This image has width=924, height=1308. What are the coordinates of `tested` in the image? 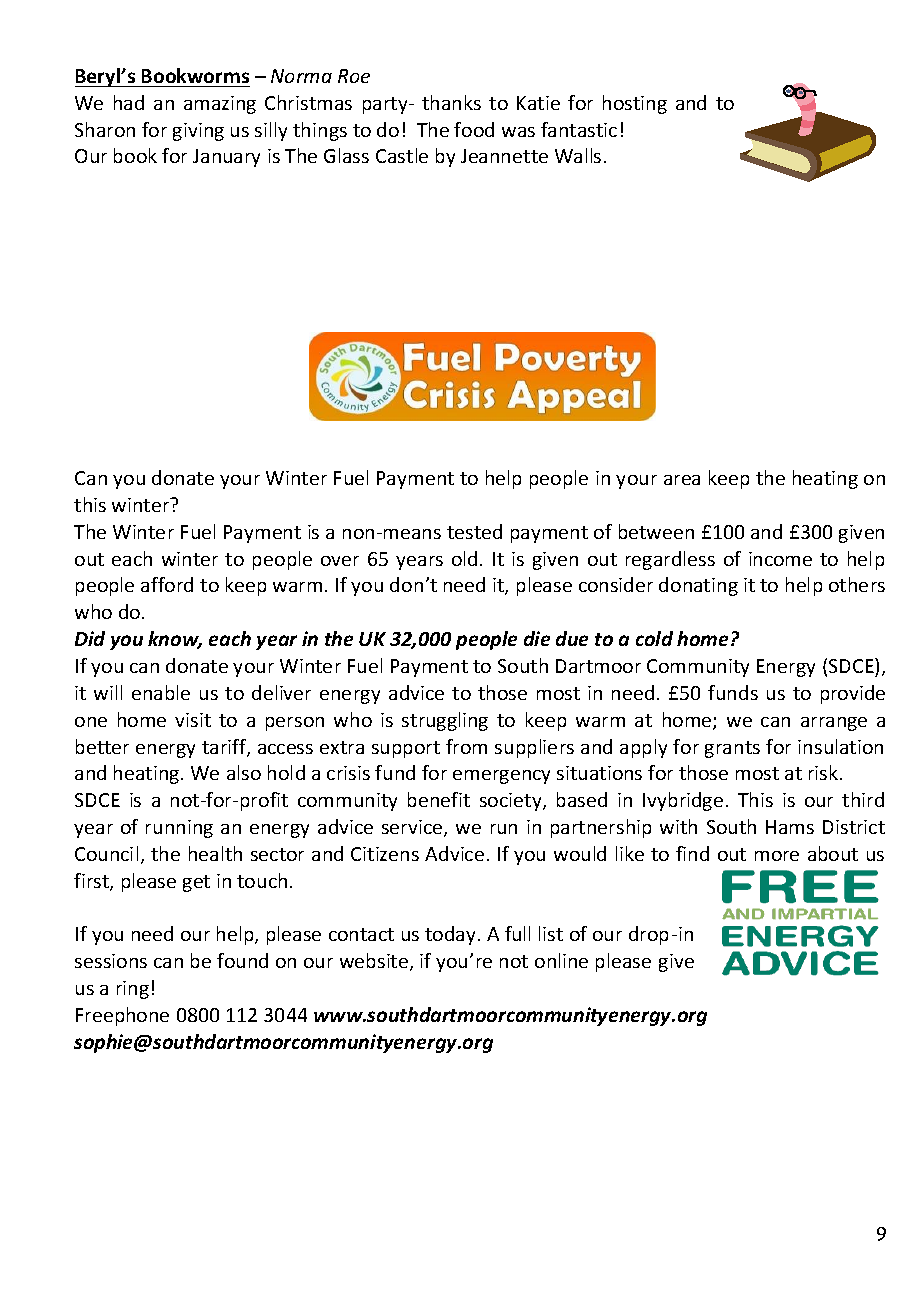 It's located at (474, 531).
